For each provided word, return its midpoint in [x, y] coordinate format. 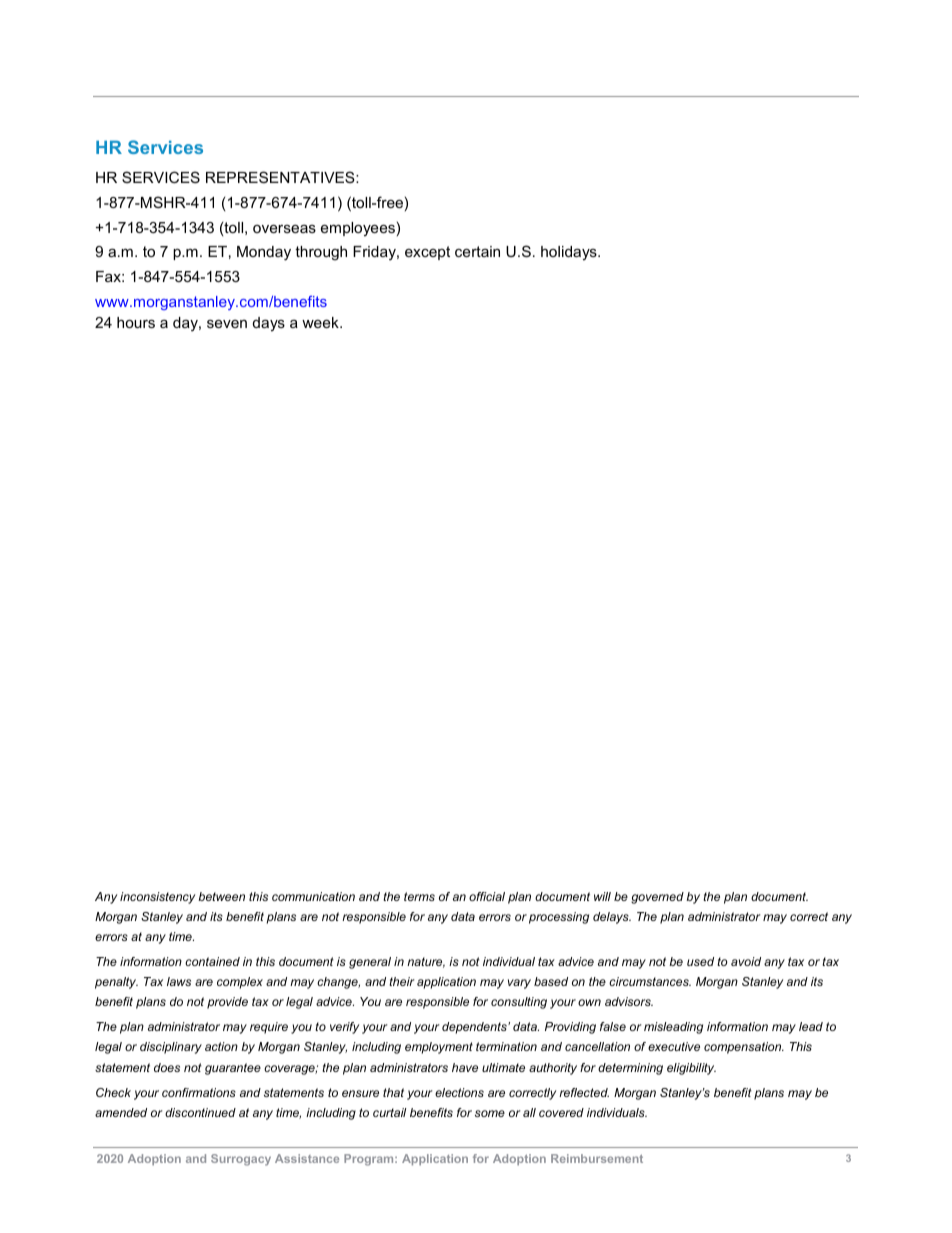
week [321, 322]
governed [657, 898]
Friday [375, 253]
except [427, 253]
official [487, 896]
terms [419, 896]
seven [227, 323]
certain [477, 251]
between [221, 896]
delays [612, 918]
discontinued [200, 1112]
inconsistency [157, 898]
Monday [264, 253]
